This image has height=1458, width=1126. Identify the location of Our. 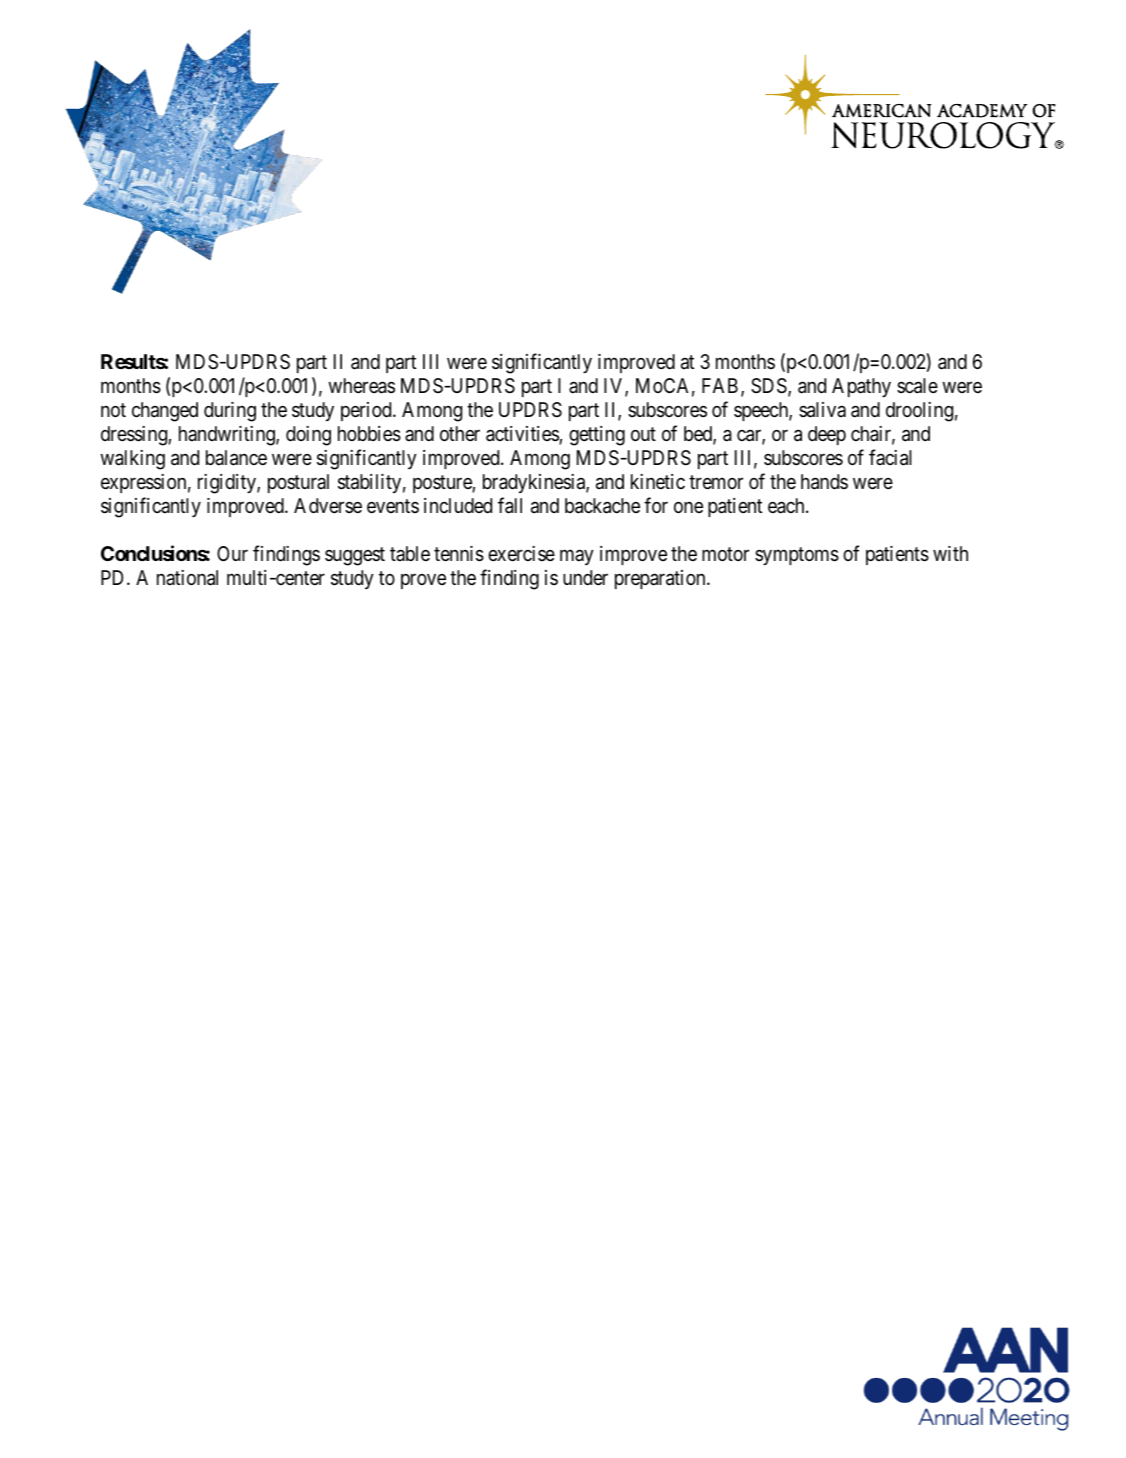
(232, 553).
